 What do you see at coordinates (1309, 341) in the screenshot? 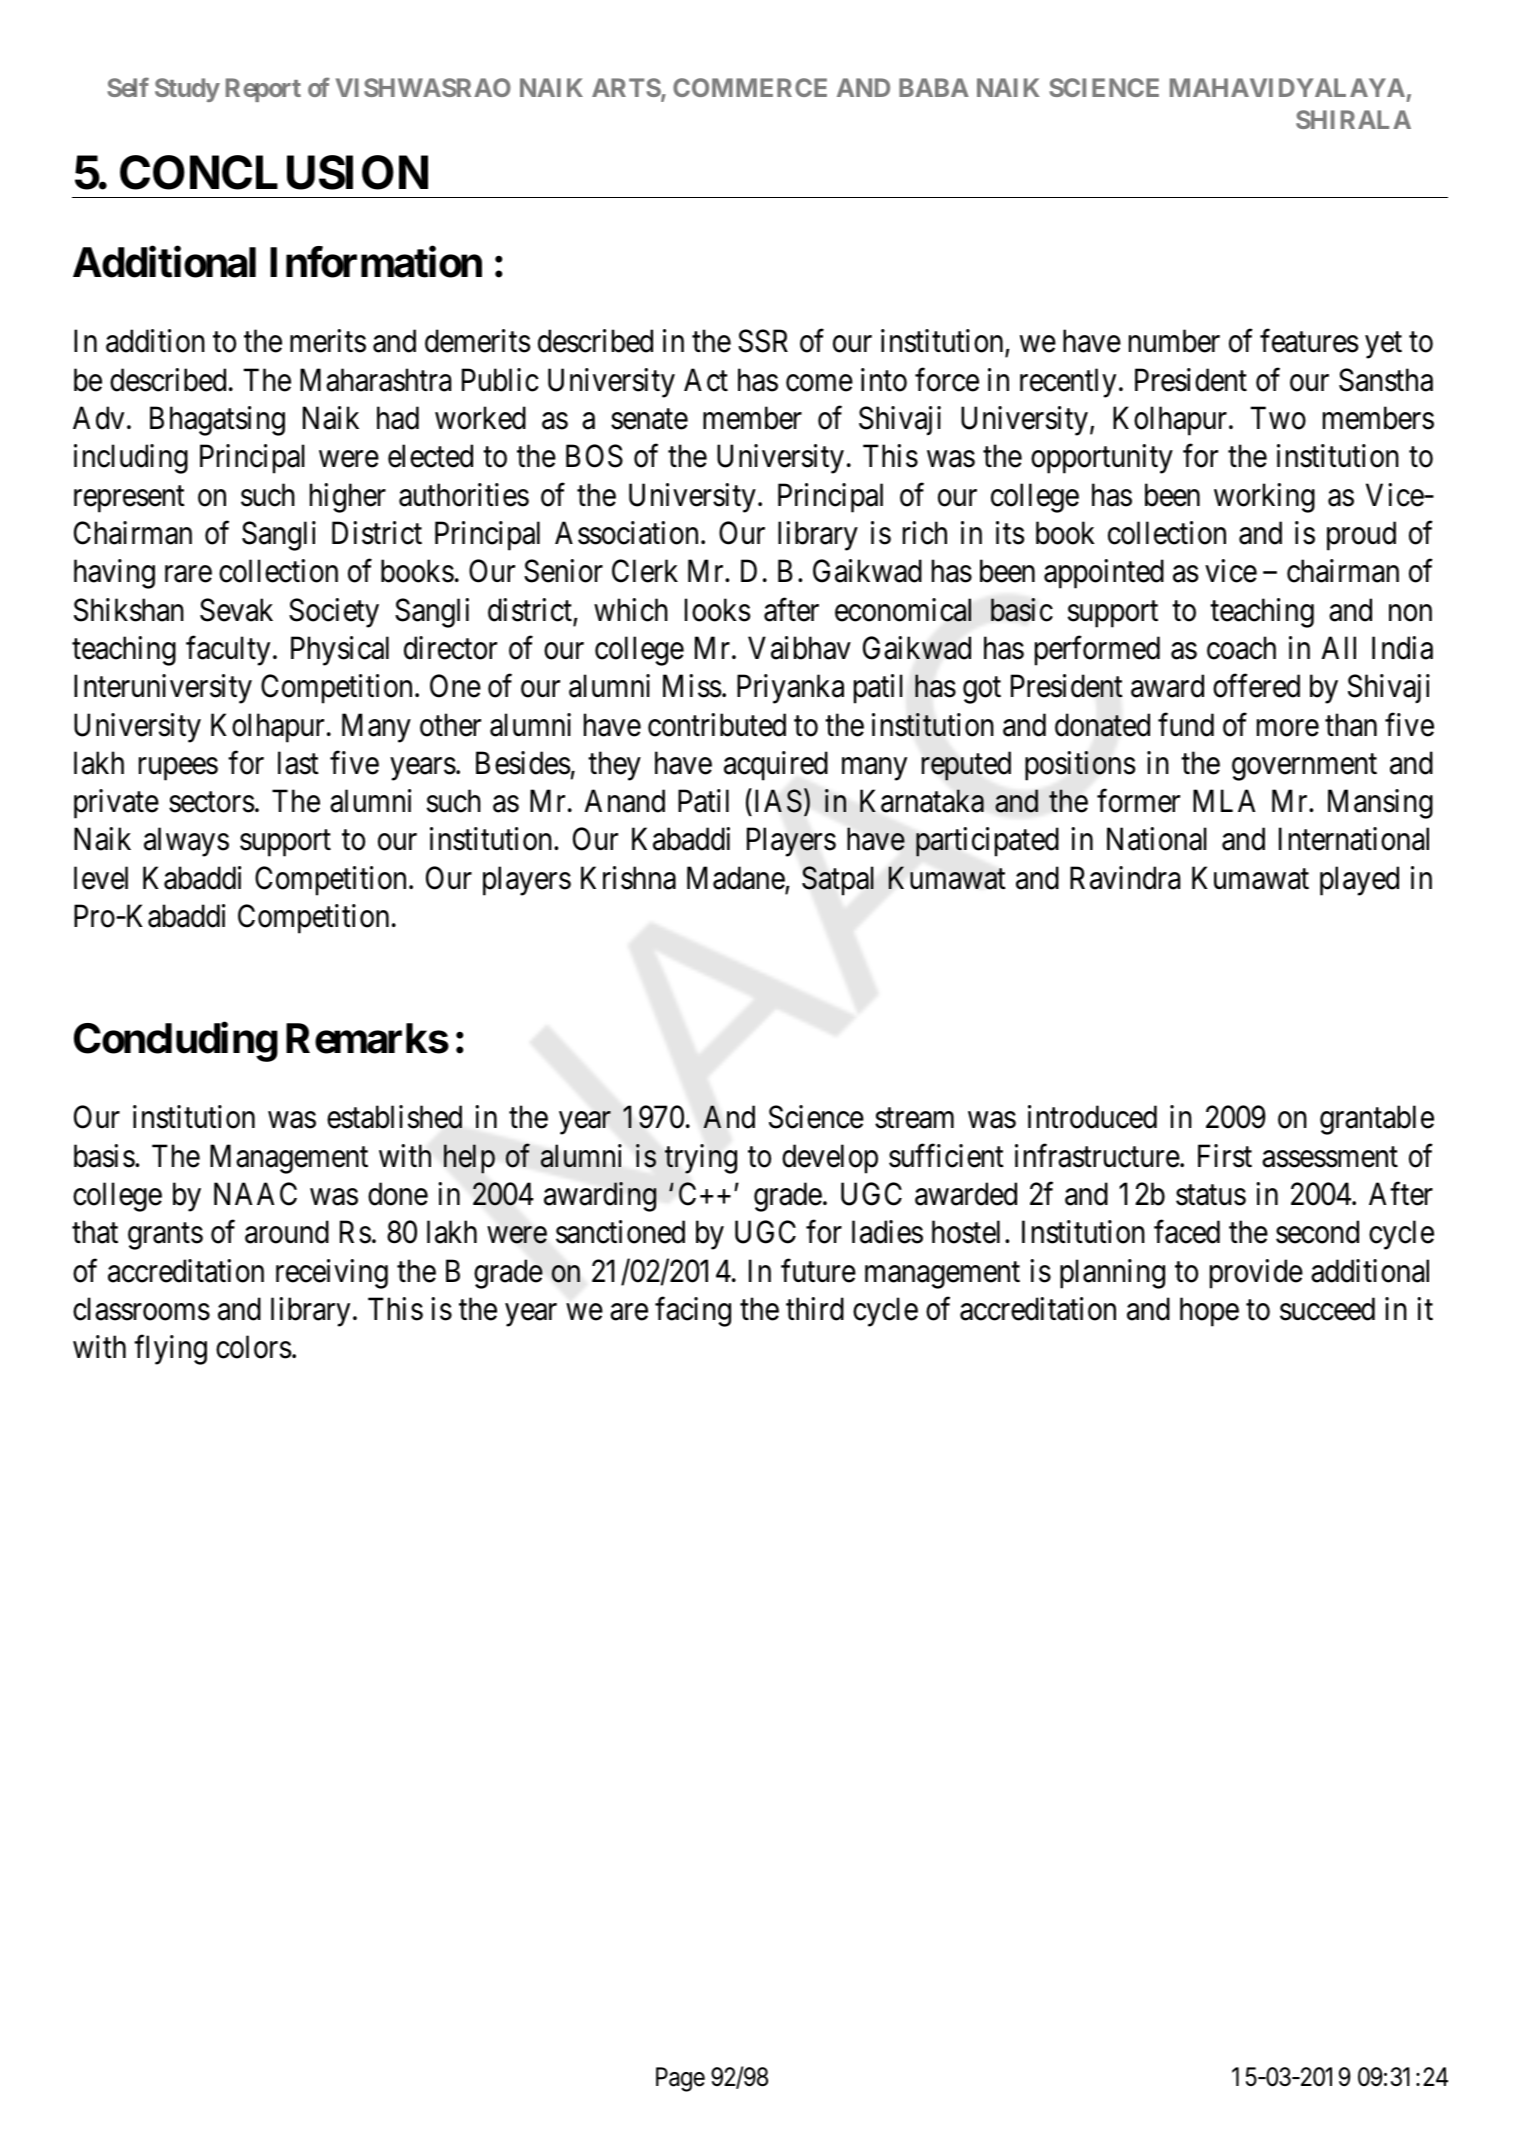
I see `features` at bounding box center [1309, 341].
